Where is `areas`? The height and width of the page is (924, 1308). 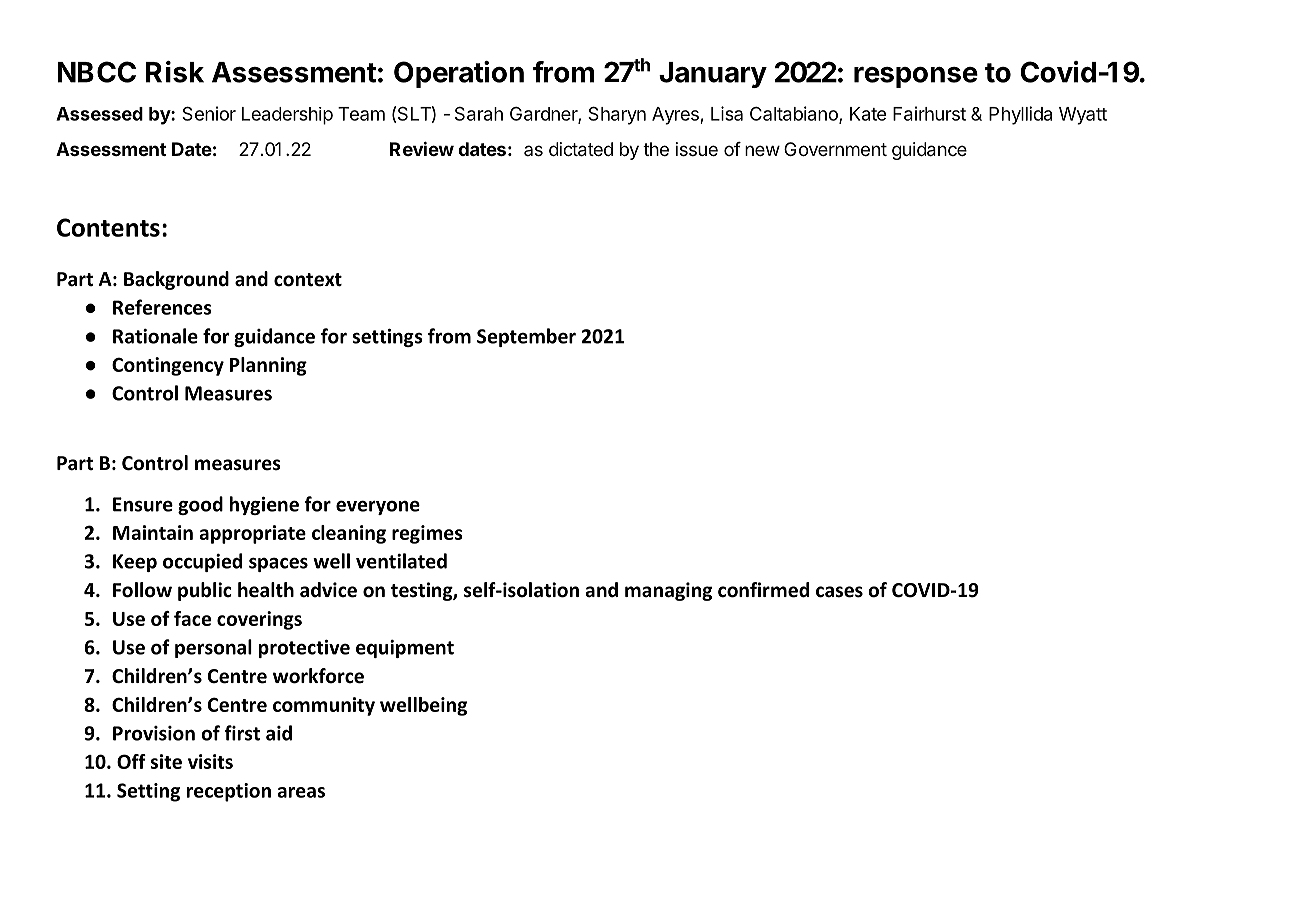
areas is located at coordinates (301, 792).
